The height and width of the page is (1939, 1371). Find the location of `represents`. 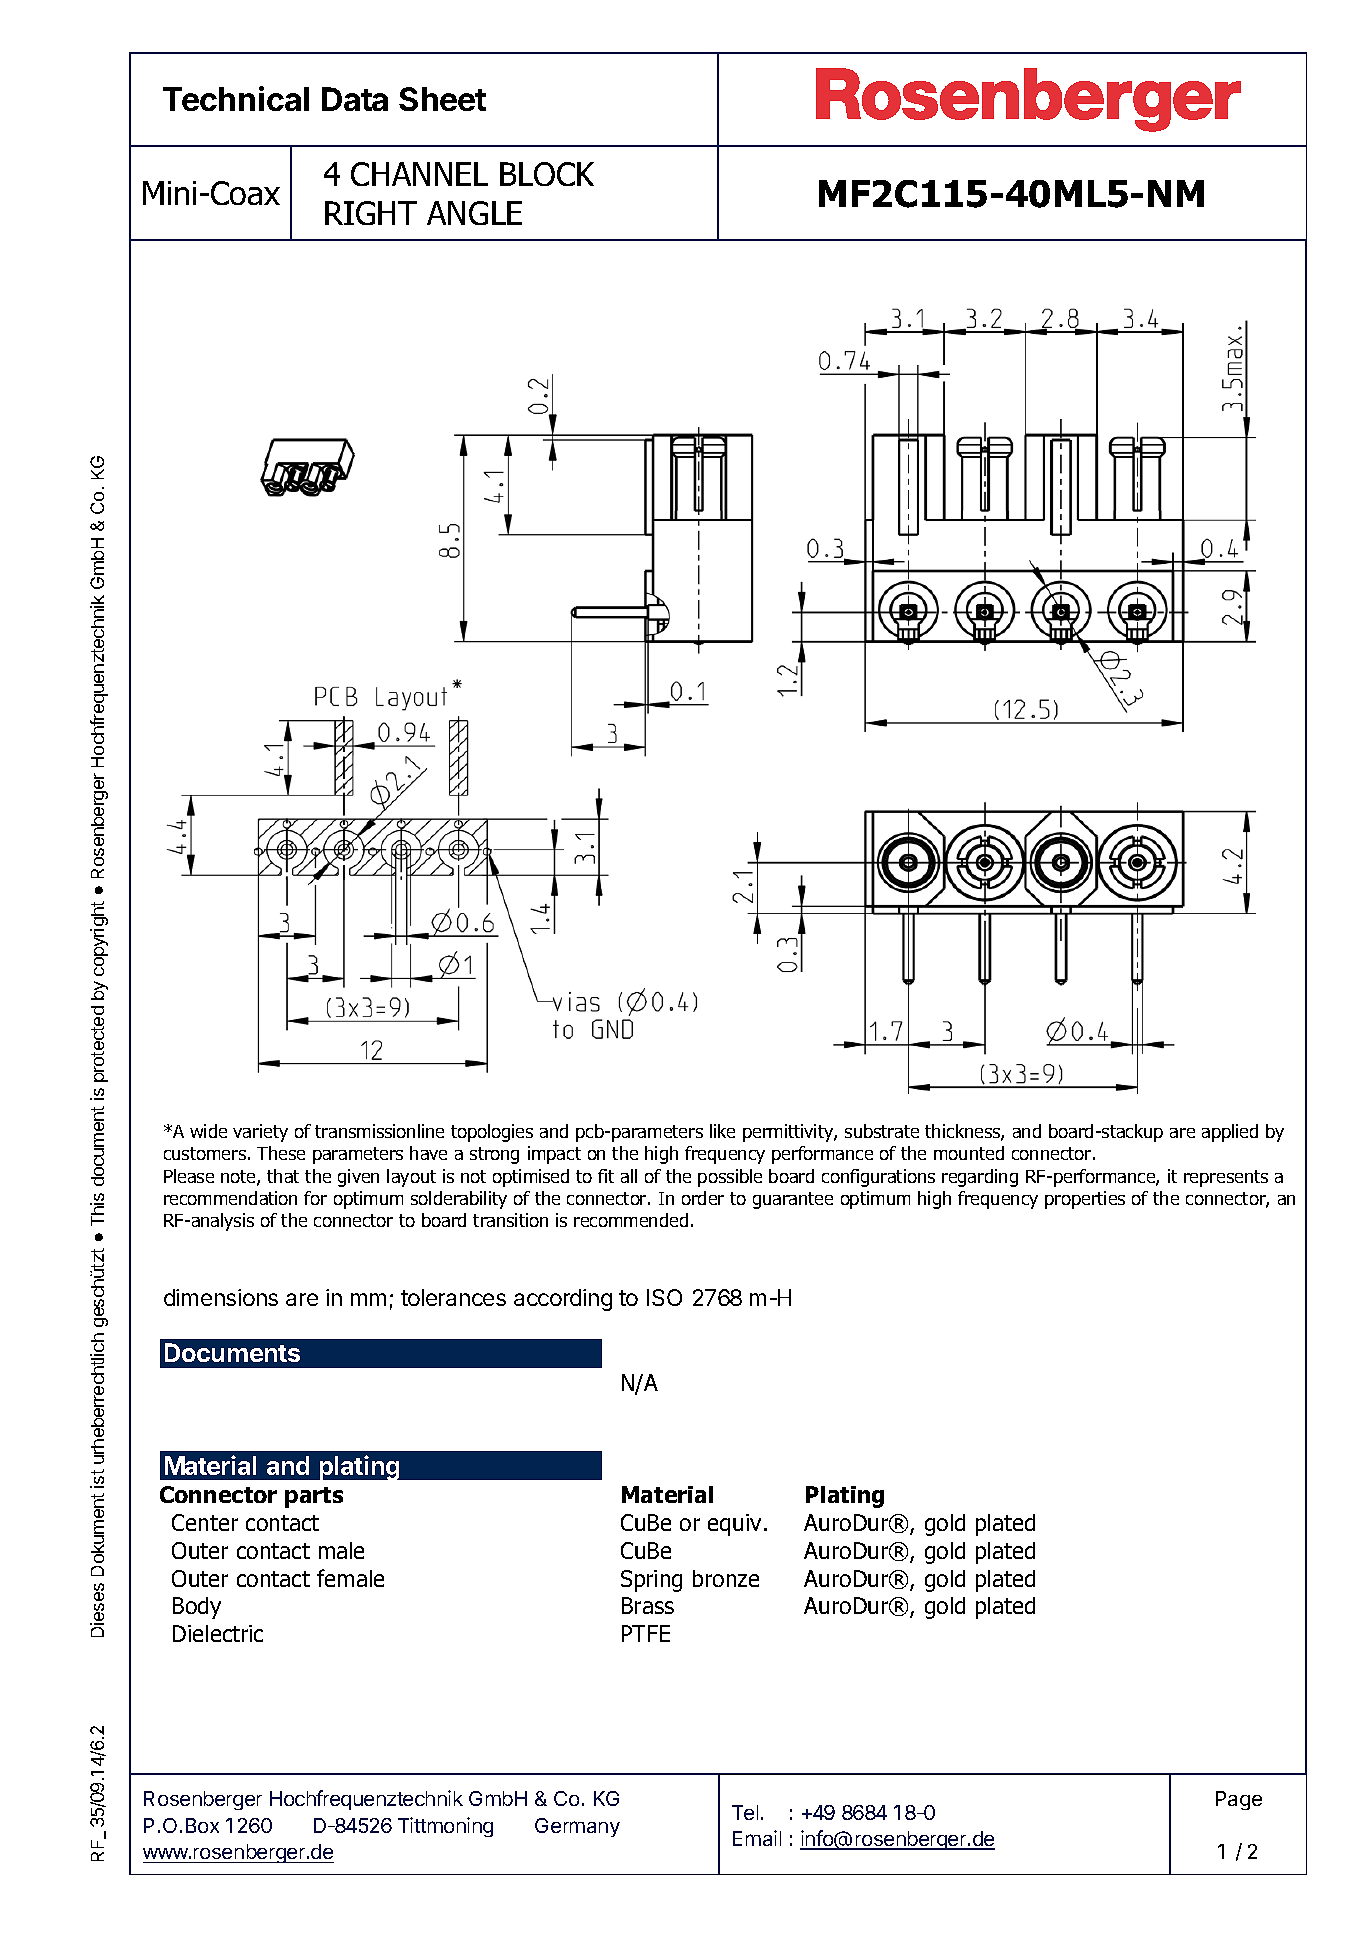

represents is located at coordinates (1226, 1178).
